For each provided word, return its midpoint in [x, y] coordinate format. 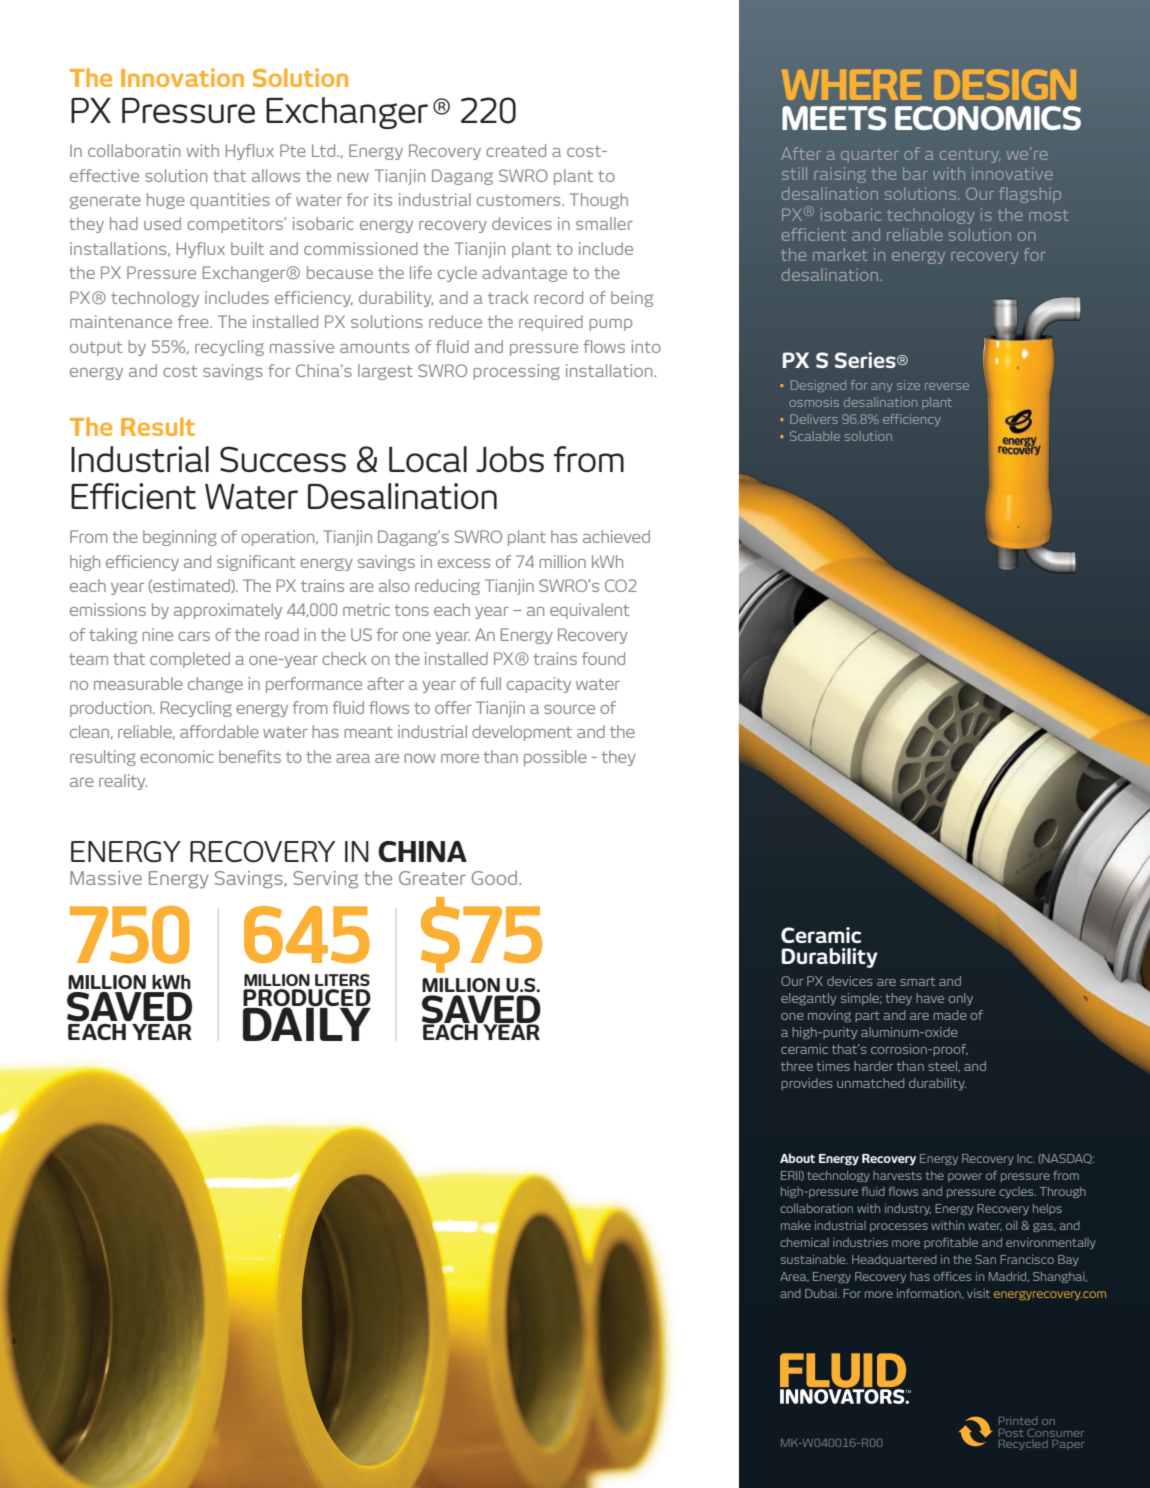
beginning [180, 538]
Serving [325, 880]
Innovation [182, 77]
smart [917, 981]
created [516, 150]
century [970, 156]
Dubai [822, 1293]
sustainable [814, 1259]
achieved [616, 536]
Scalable [815, 436]
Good [496, 878]
